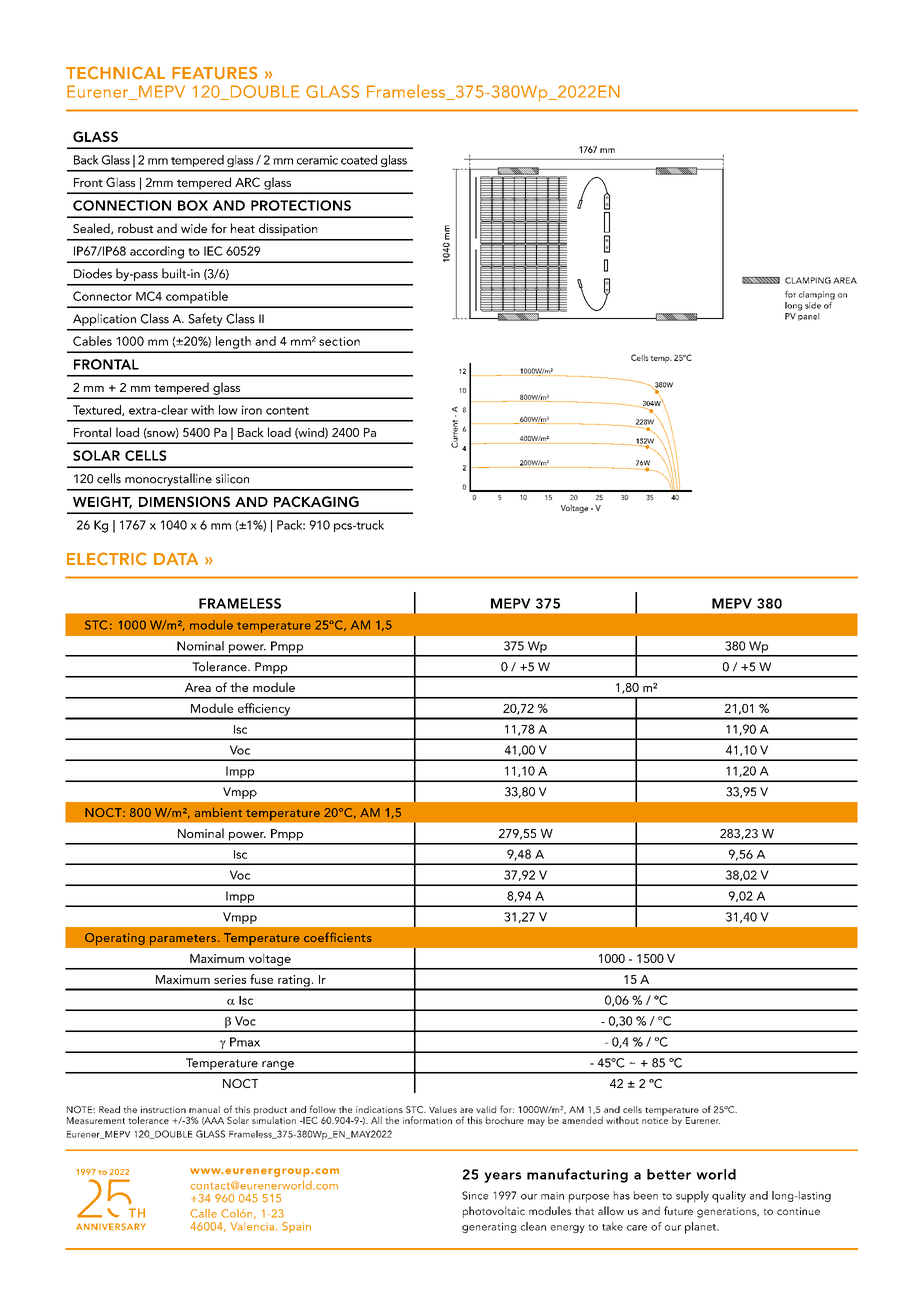 The image size is (924, 1308). I want to click on FEATURES, so click(215, 73).
